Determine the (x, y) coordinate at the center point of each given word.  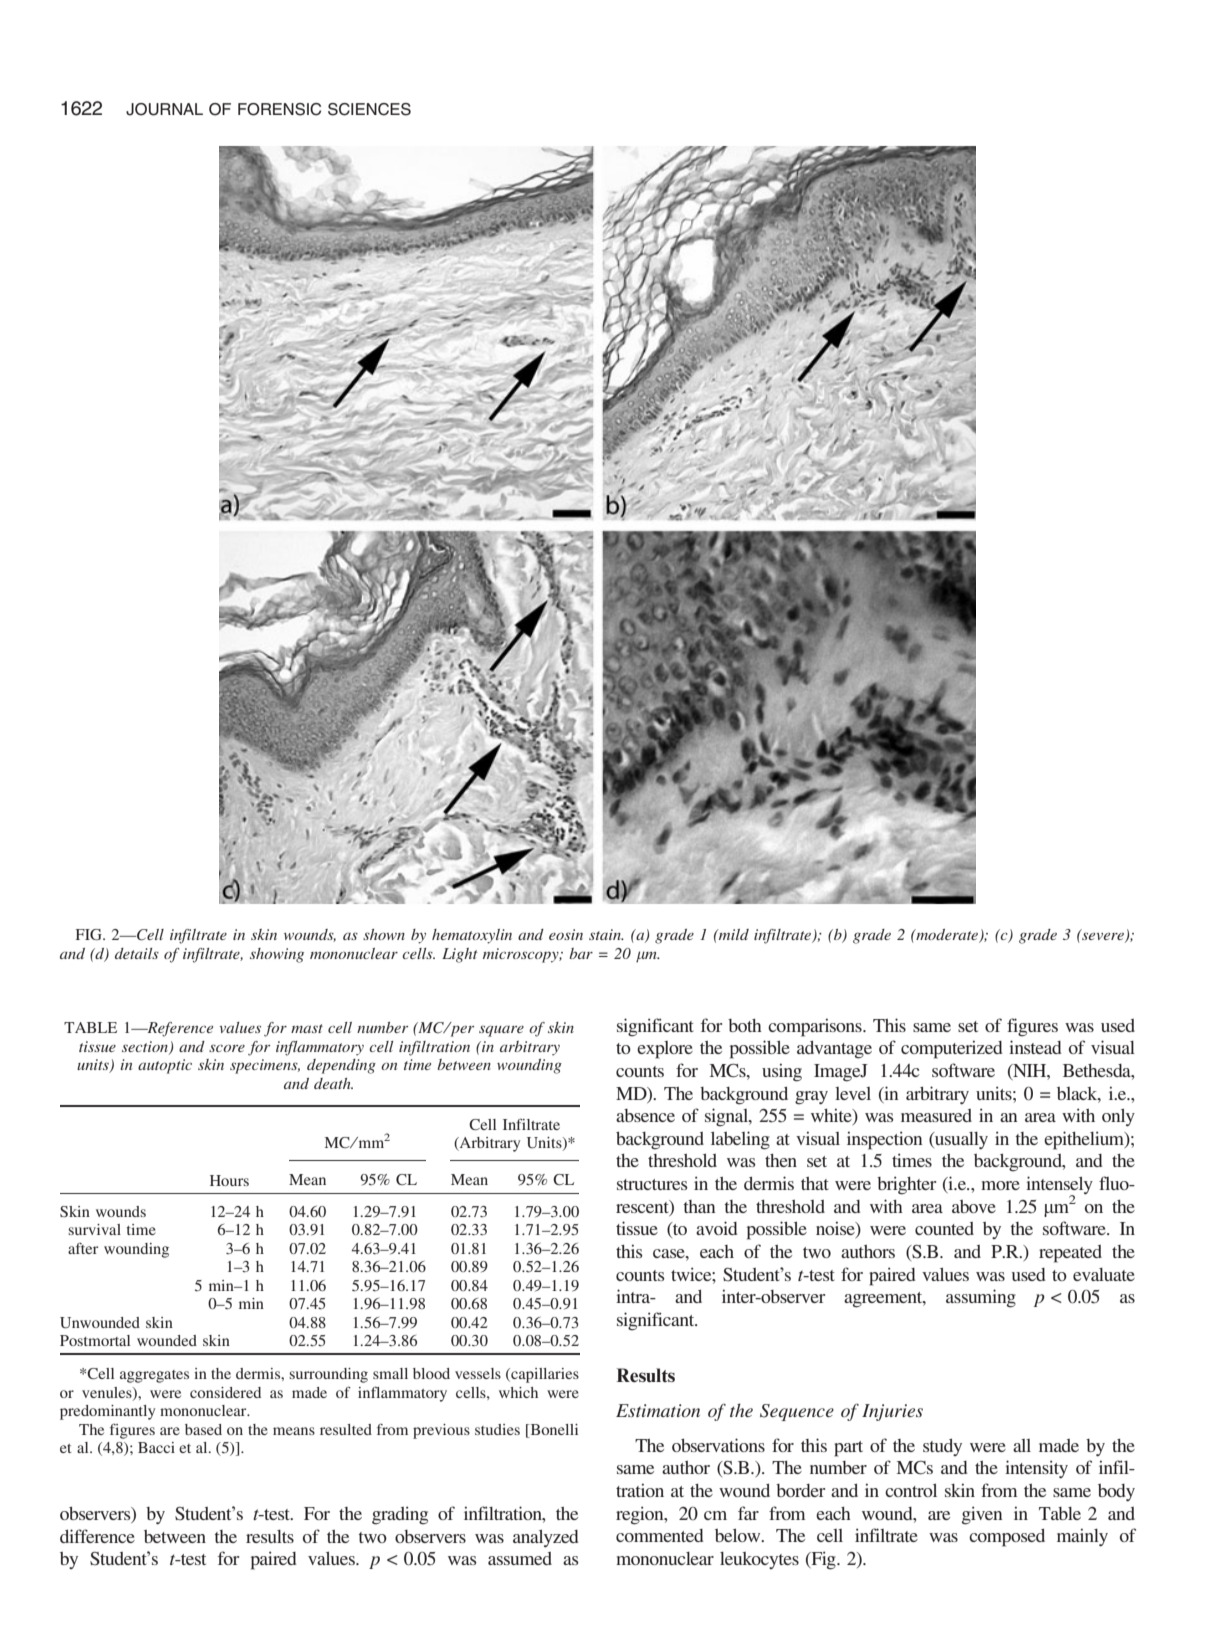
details (137, 953)
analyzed (546, 1538)
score (227, 1048)
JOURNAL (164, 109)
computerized (952, 1049)
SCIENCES (369, 109)
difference (97, 1536)
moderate (947, 936)
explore (665, 1050)
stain (606, 934)
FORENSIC (279, 109)
